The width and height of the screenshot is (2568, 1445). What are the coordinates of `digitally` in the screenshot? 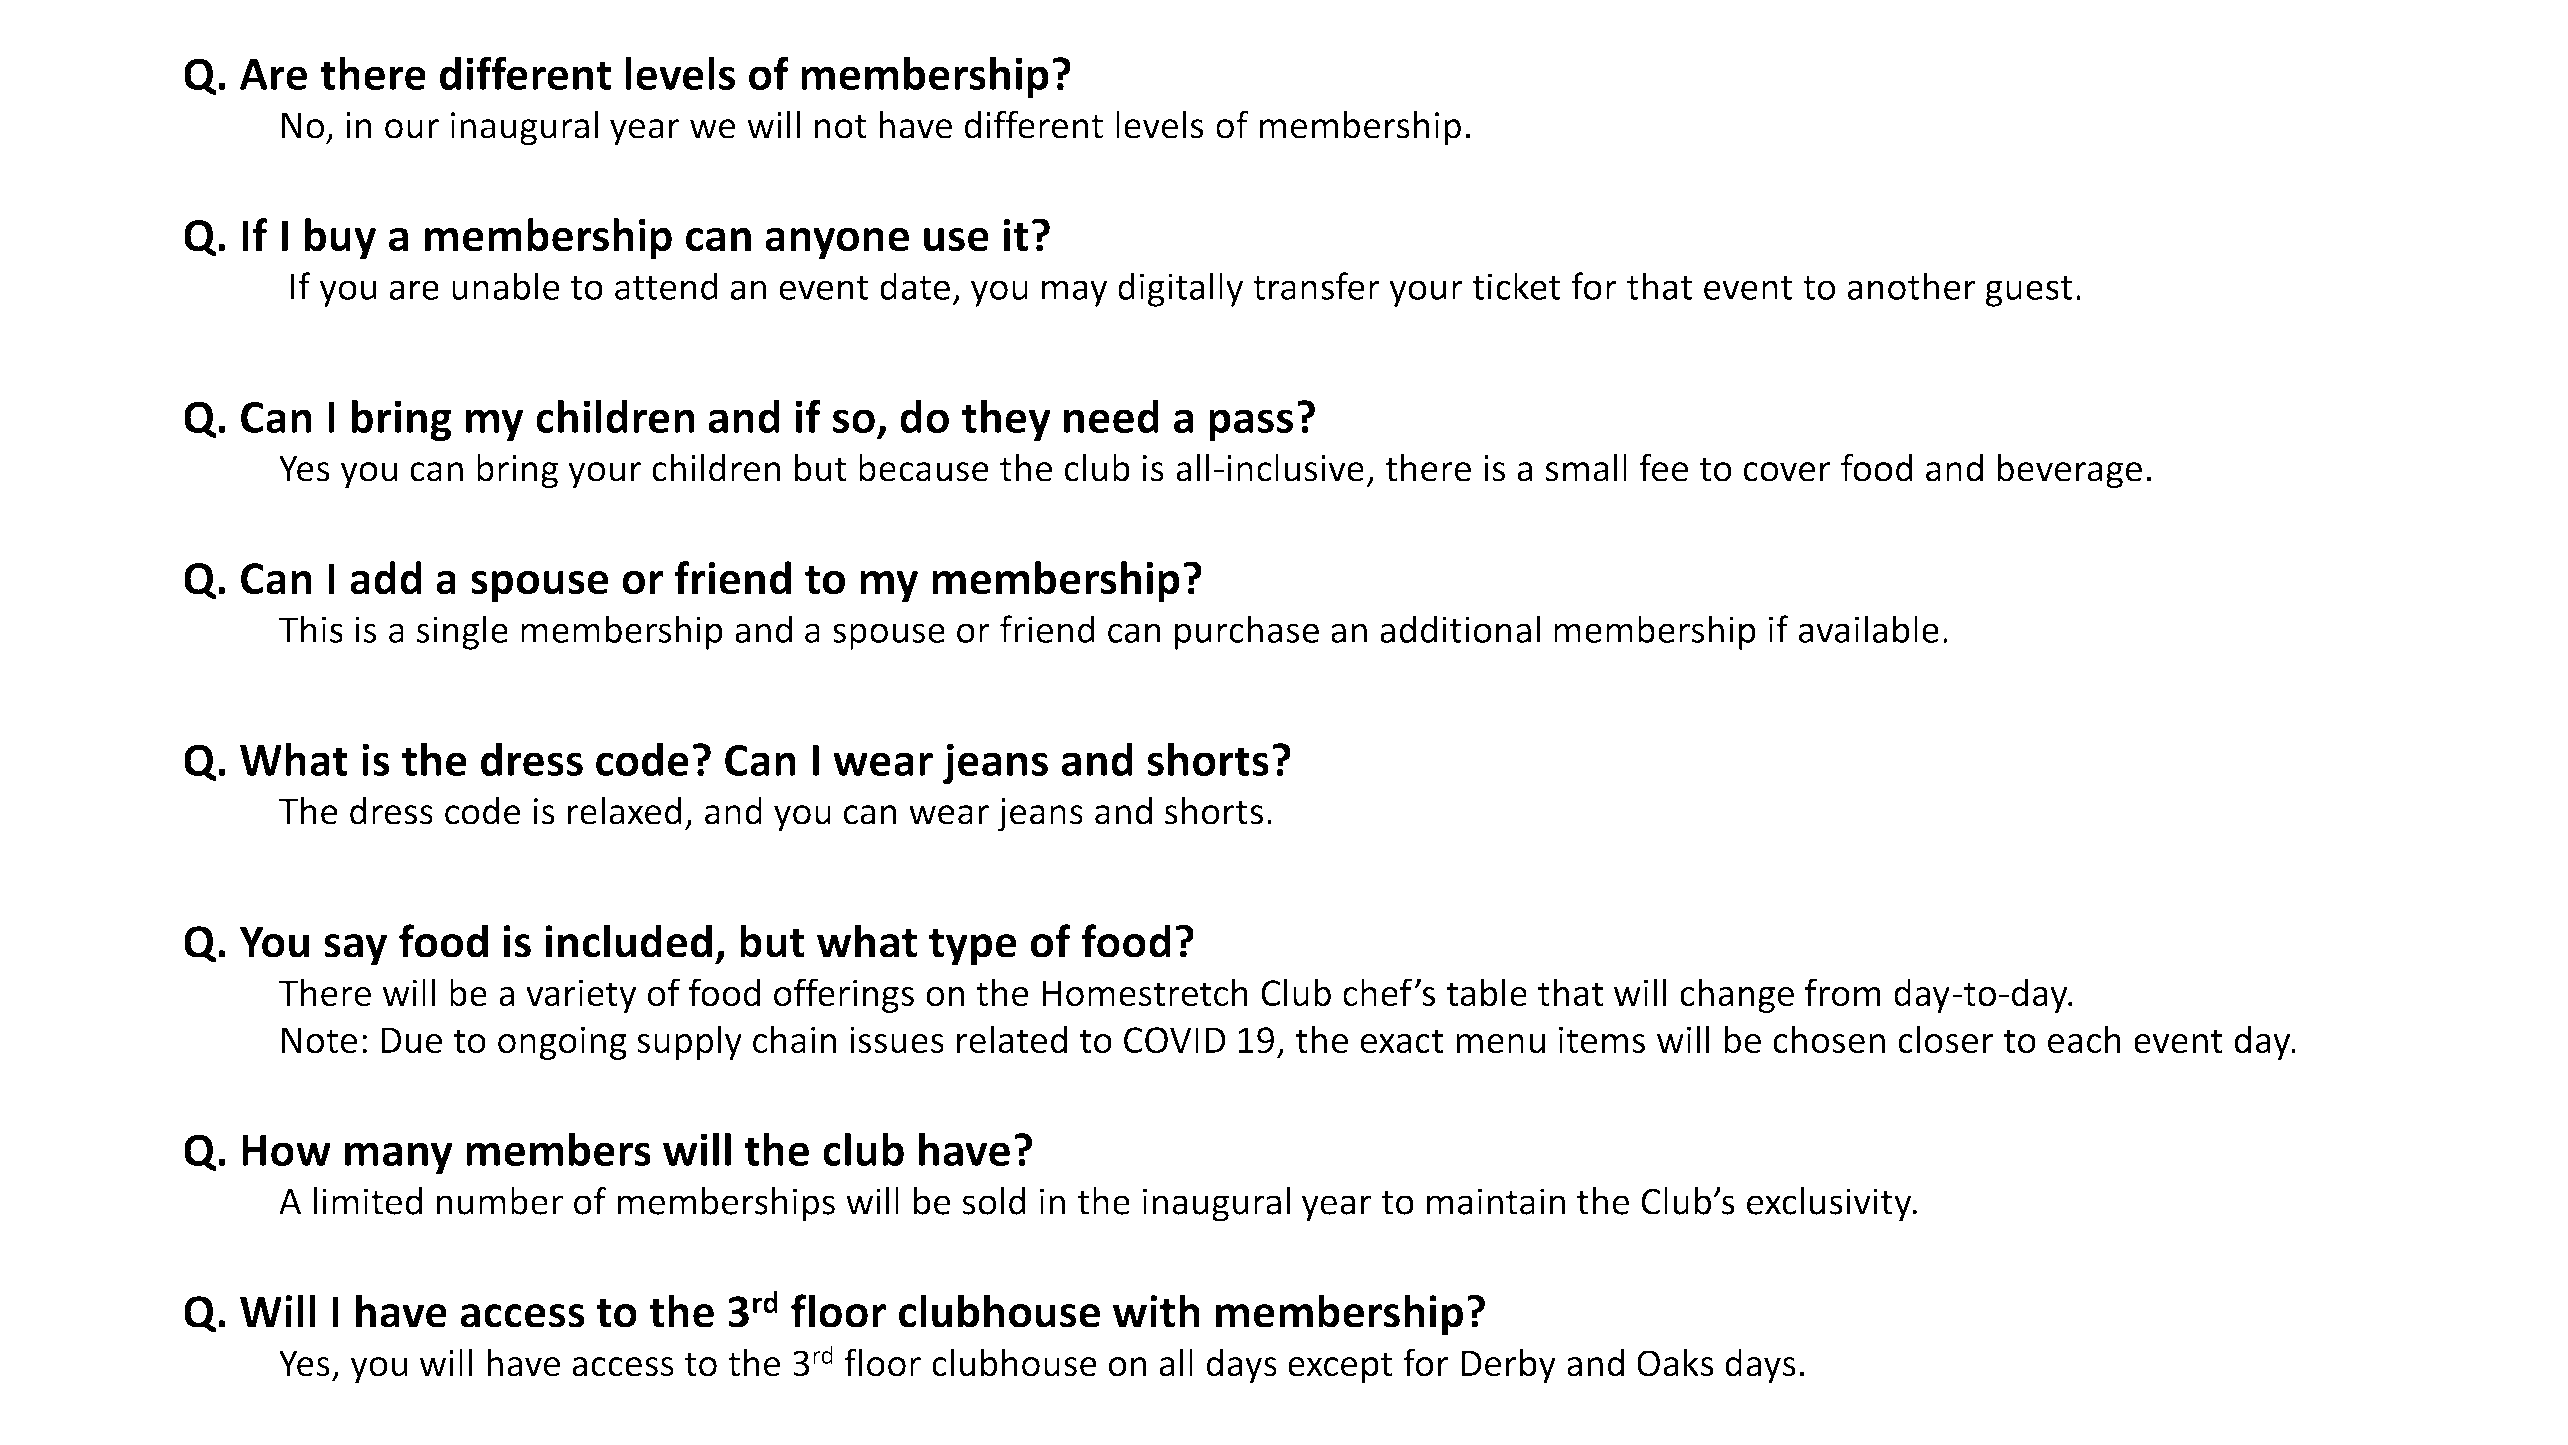 It's located at (1180, 289).
